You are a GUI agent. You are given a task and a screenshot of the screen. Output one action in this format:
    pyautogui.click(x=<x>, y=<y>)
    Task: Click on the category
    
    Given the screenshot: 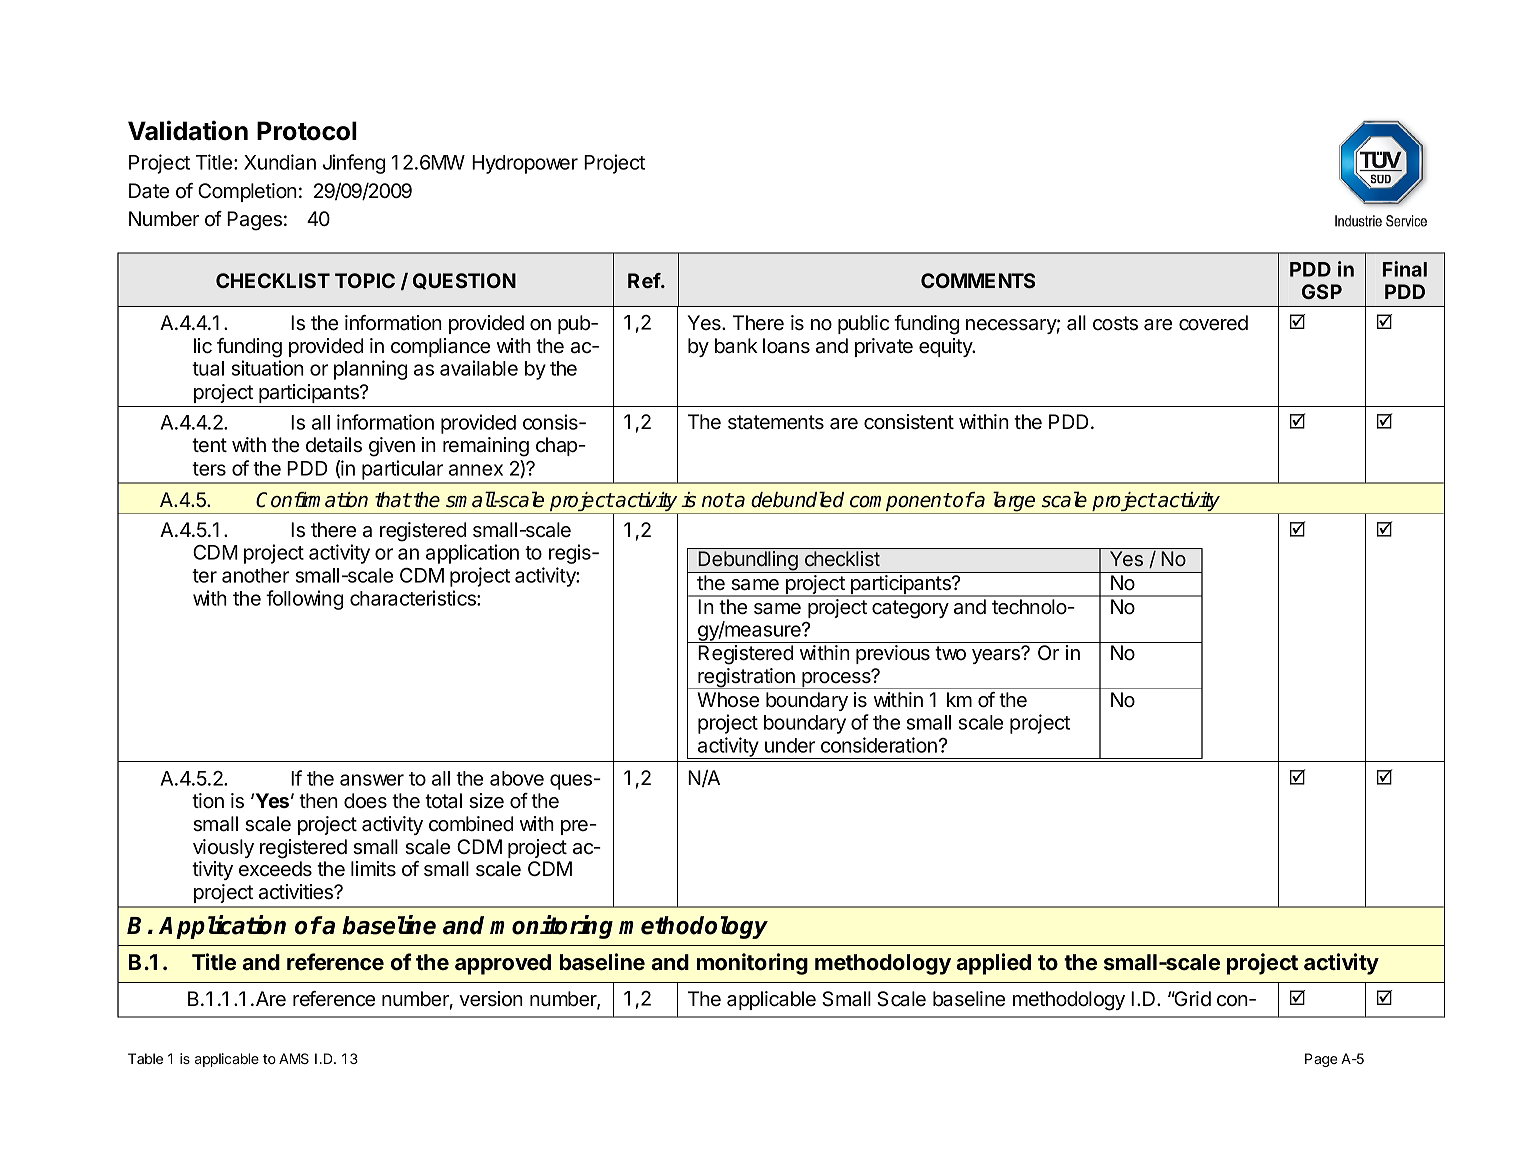 What is the action you would take?
    pyautogui.click(x=910, y=609)
